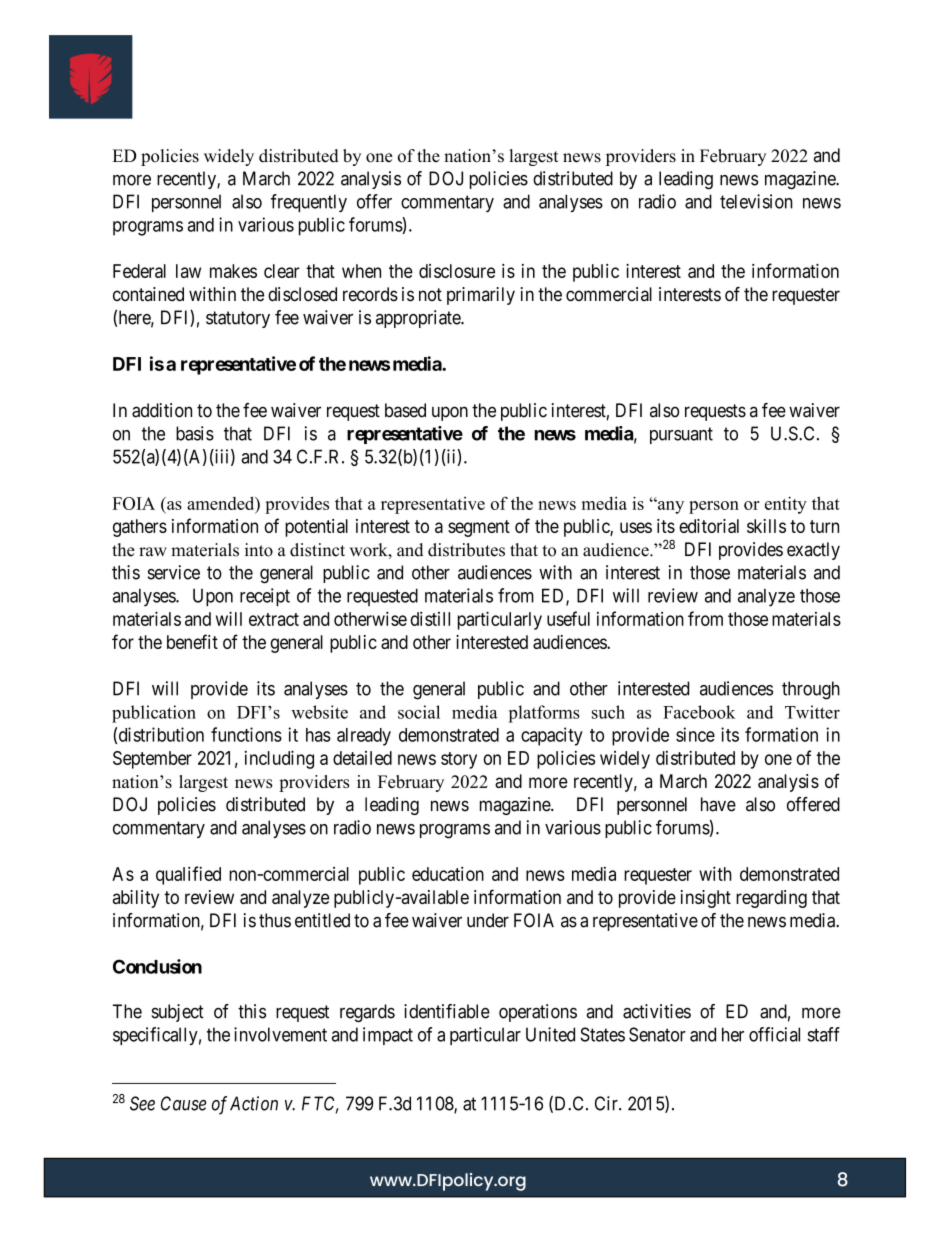 The height and width of the screenshot is (1233, 952). What do you see at coordinates (771, 899) in the screenshot?
I see `regarding` at bounding box center [771, 899].
